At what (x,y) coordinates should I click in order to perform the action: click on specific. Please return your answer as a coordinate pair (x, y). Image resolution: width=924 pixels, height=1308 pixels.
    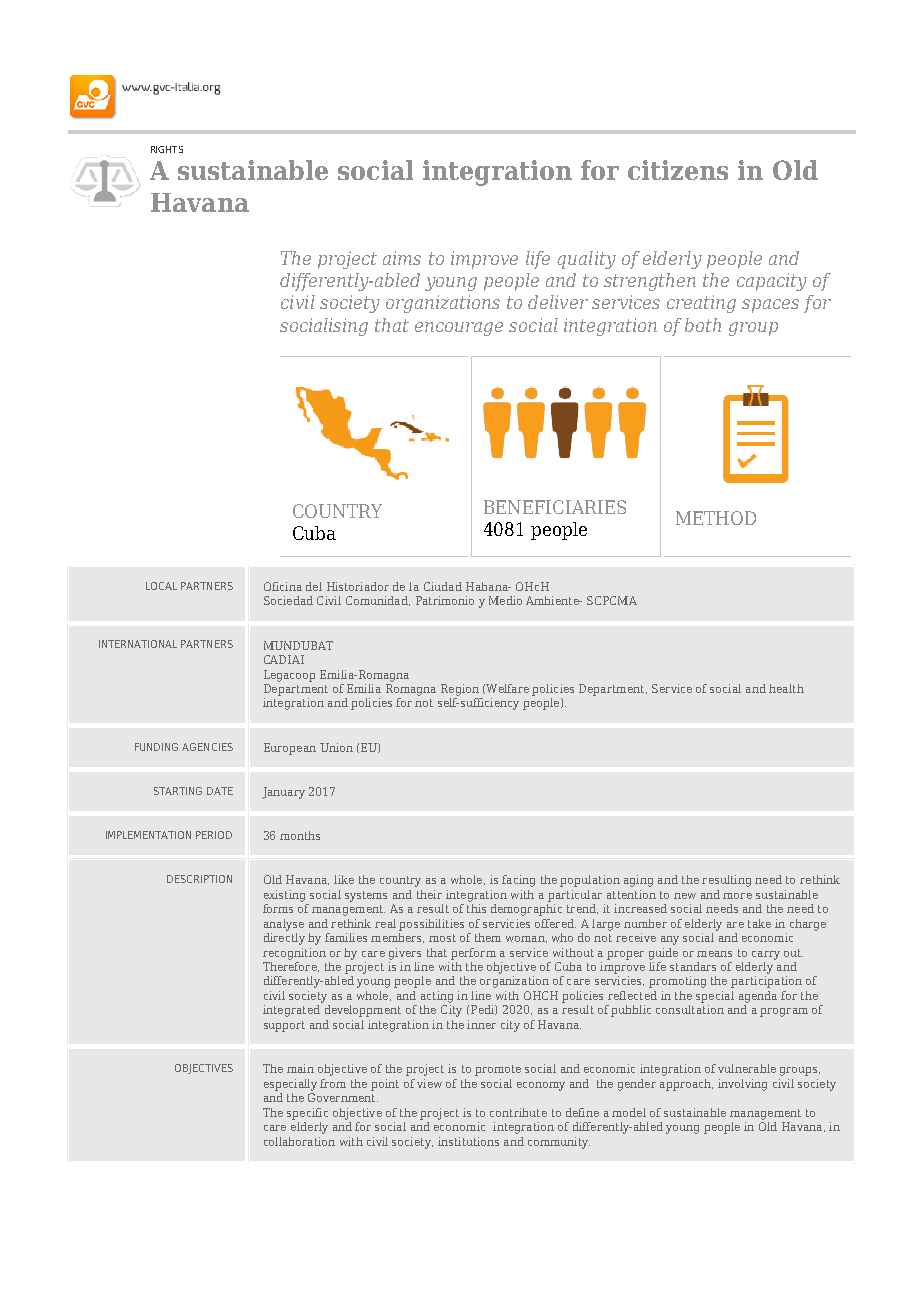
    Looking at the image, I should click on (307, 1114).
